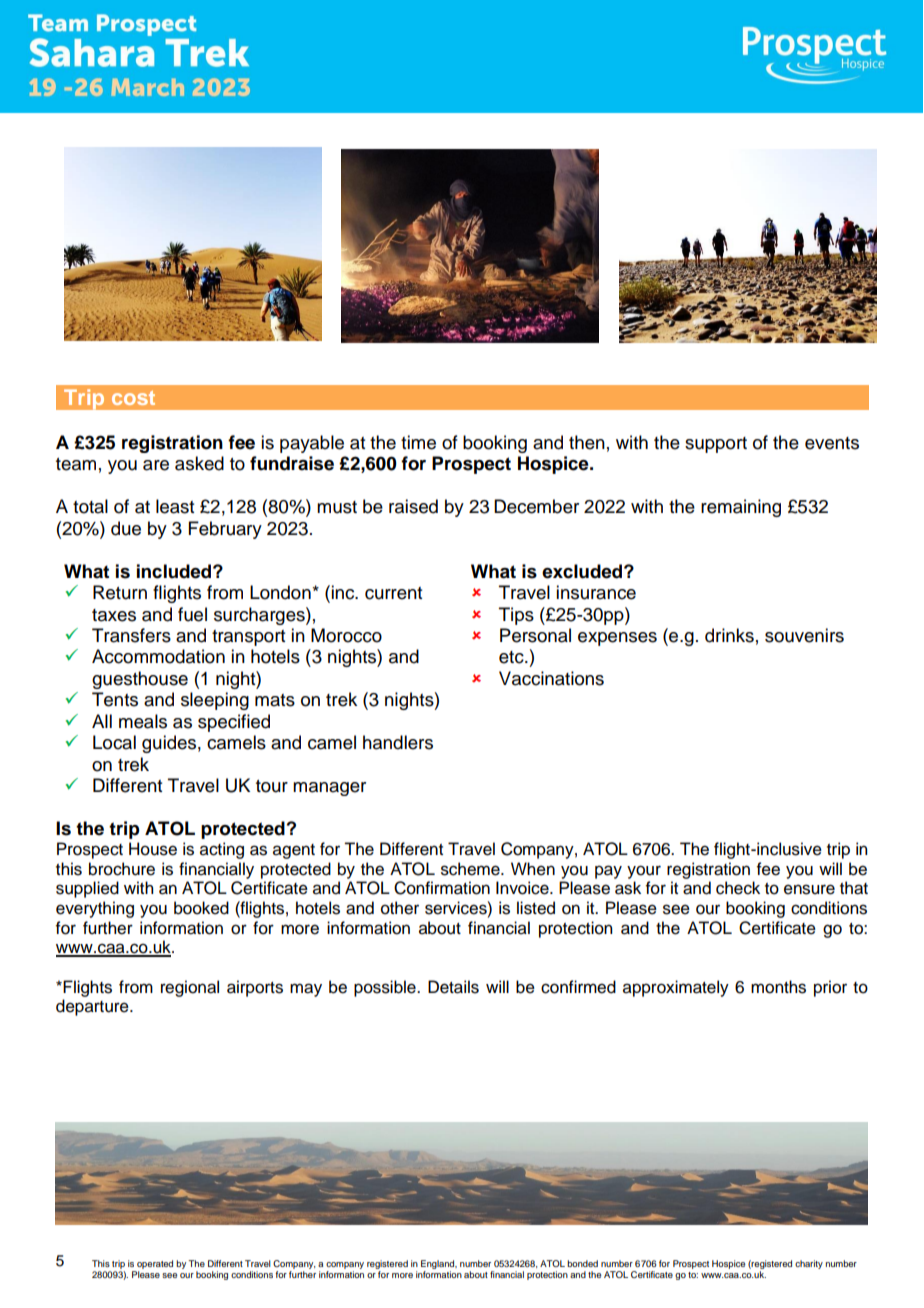  What do you see at coordinates (222, 850) in the screenshot?
I see `acting` at bounding box center [222, 850].
